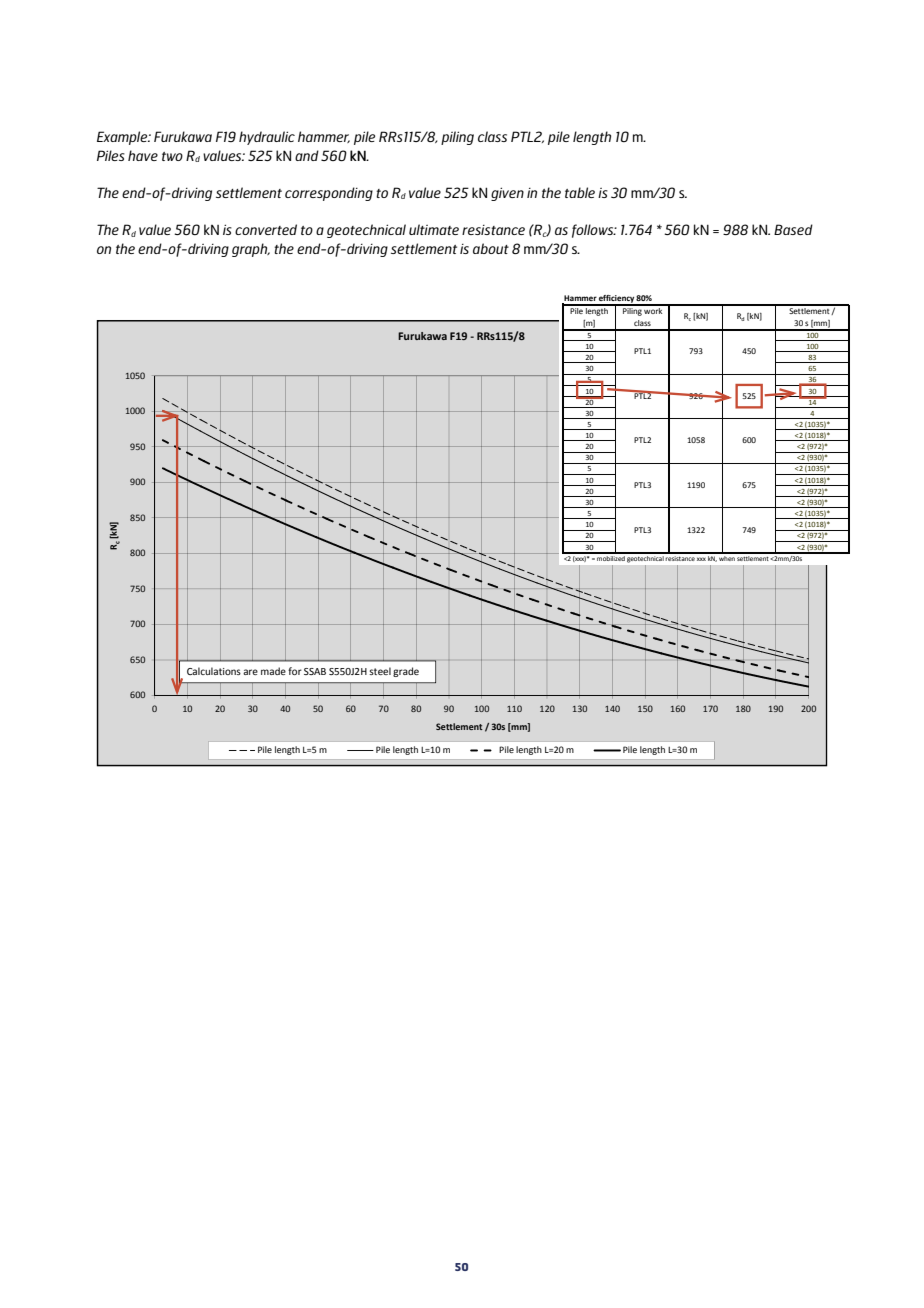 This page has height=1308, width=924. I want to click on are, so click(250, 672).
